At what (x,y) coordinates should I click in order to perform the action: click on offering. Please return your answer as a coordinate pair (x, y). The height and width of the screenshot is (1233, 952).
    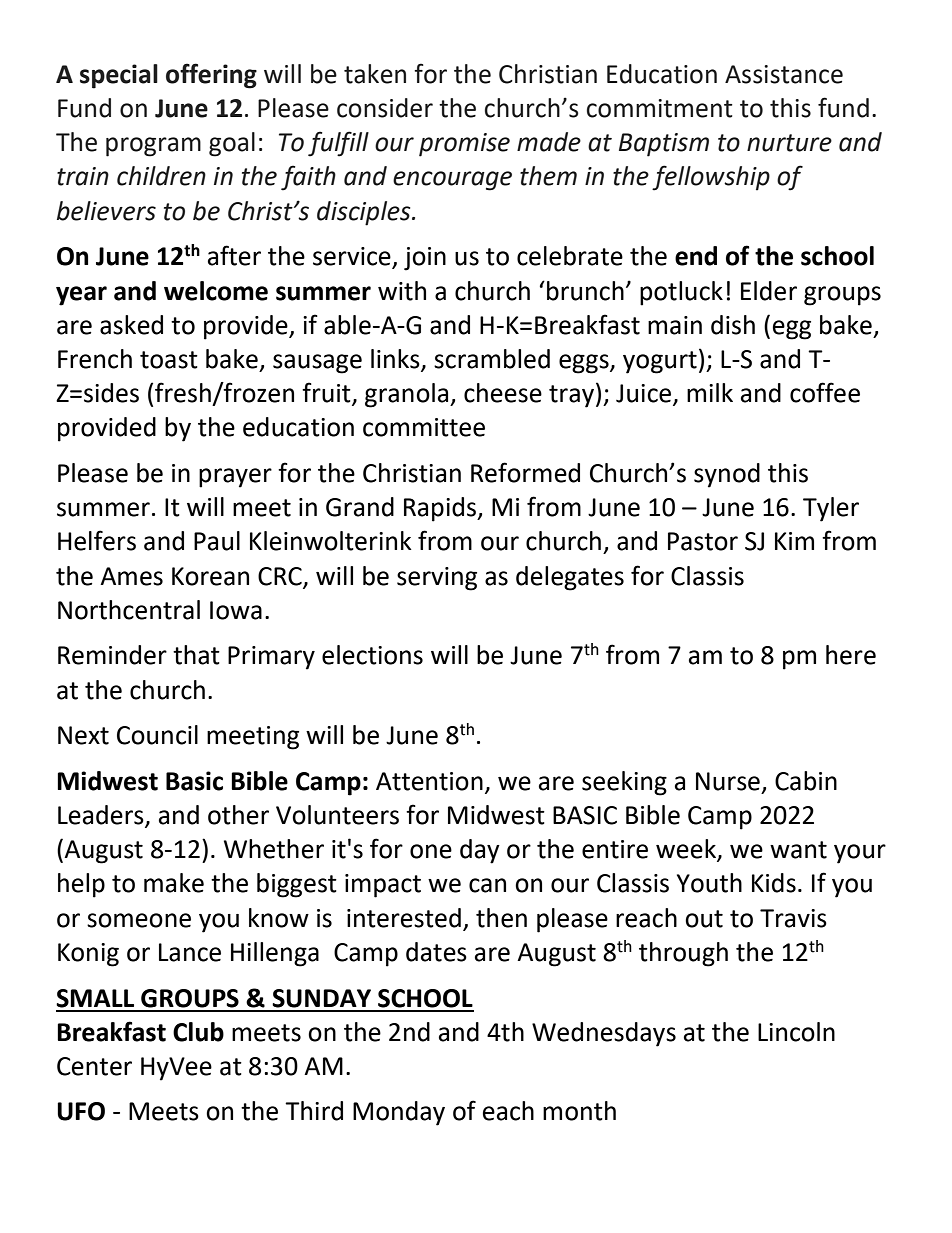
    Looking at the image, I should click on (211, 76).
